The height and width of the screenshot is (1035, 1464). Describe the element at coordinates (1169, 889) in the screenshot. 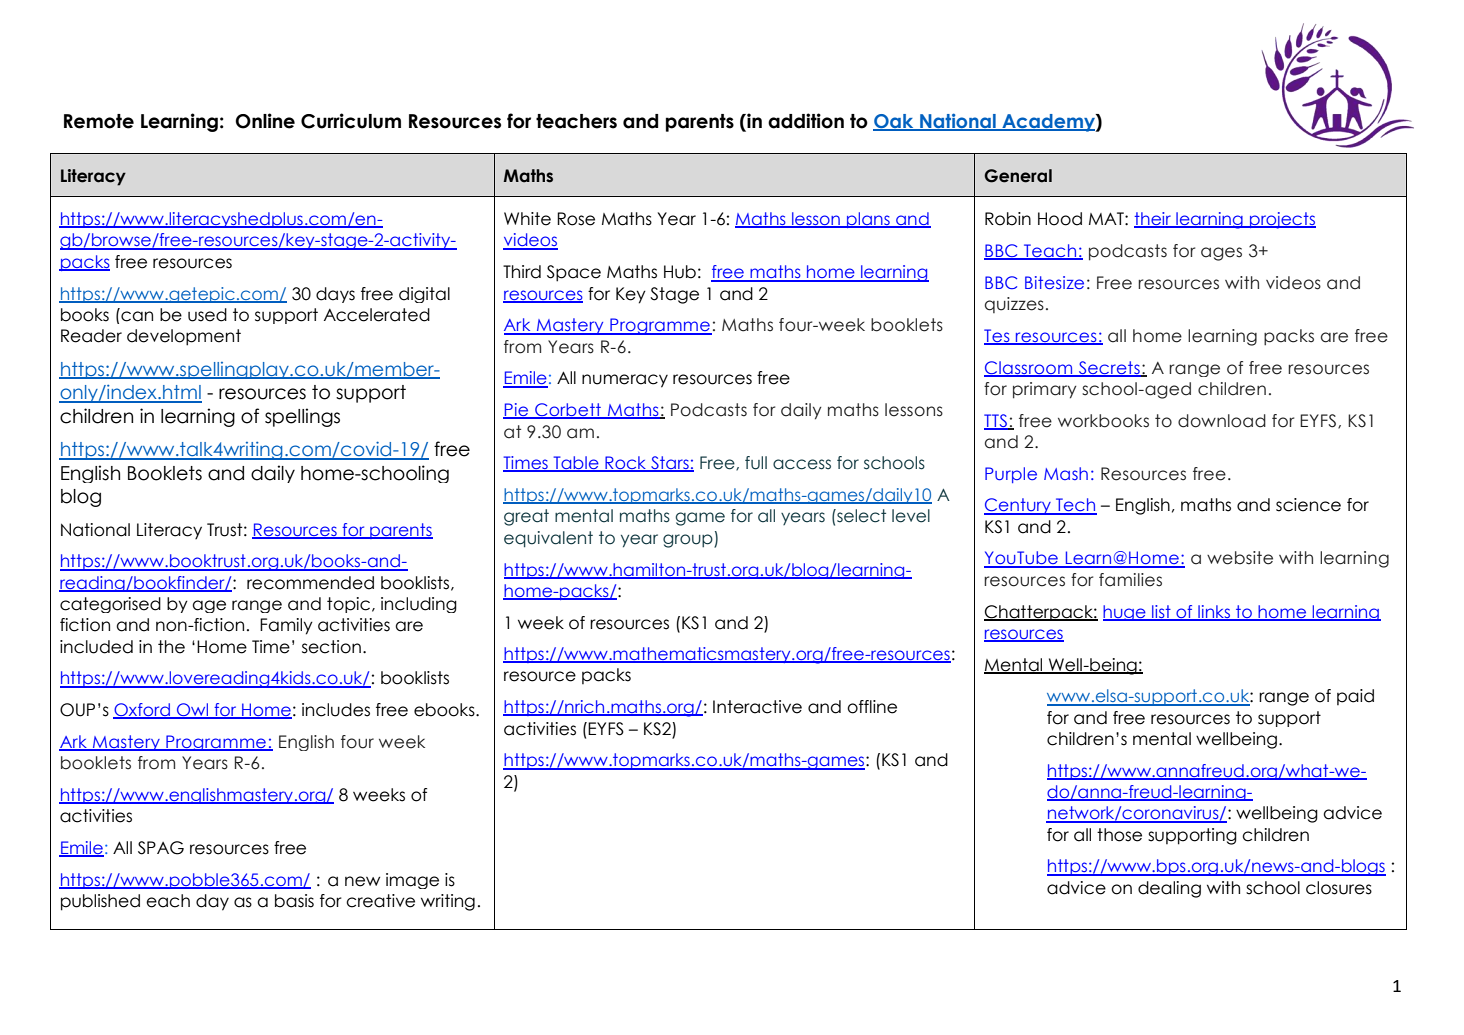

I see `dealing` at that location.
